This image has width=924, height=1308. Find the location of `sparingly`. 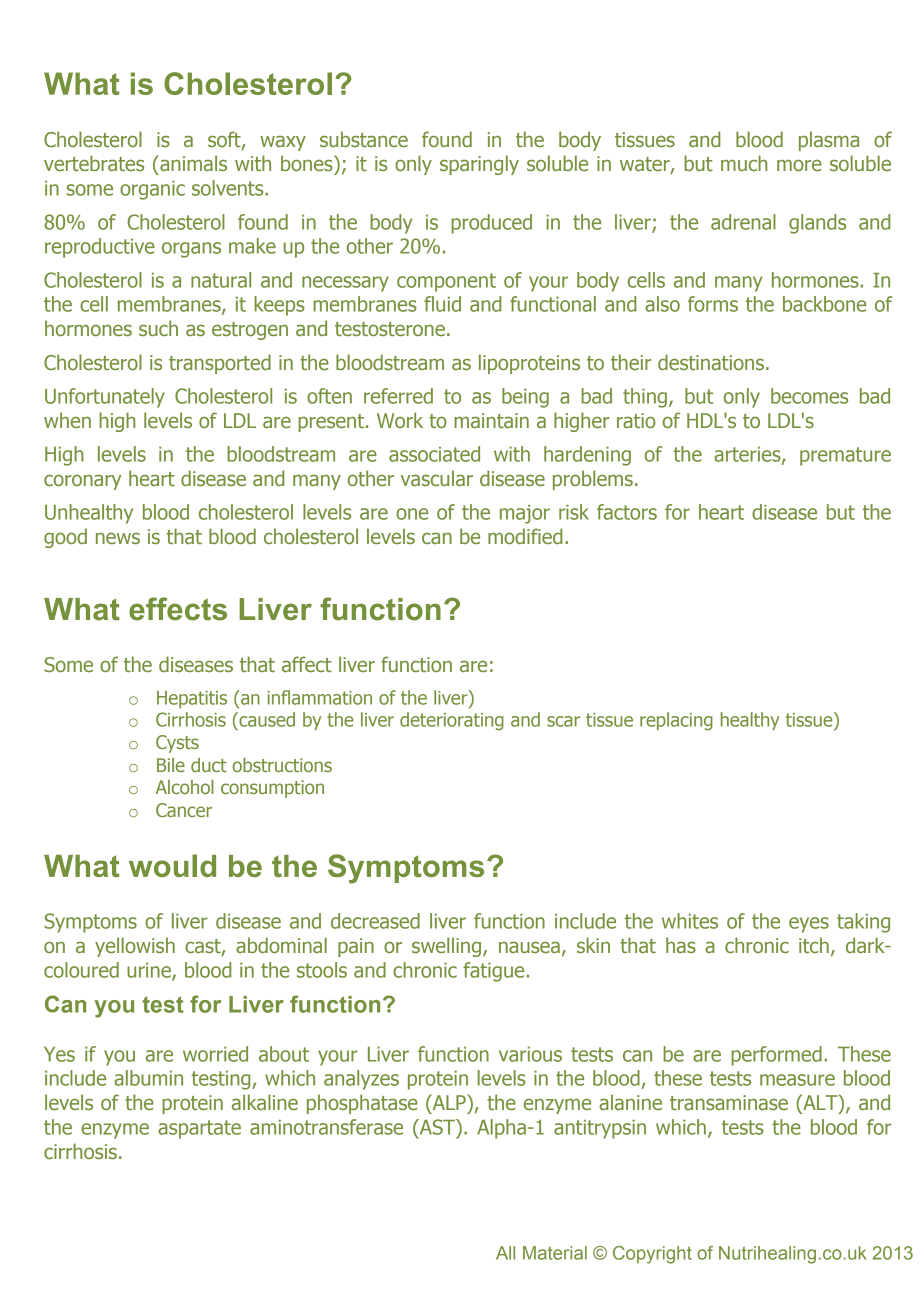

sparingly is located at coordinates (479, 165).
